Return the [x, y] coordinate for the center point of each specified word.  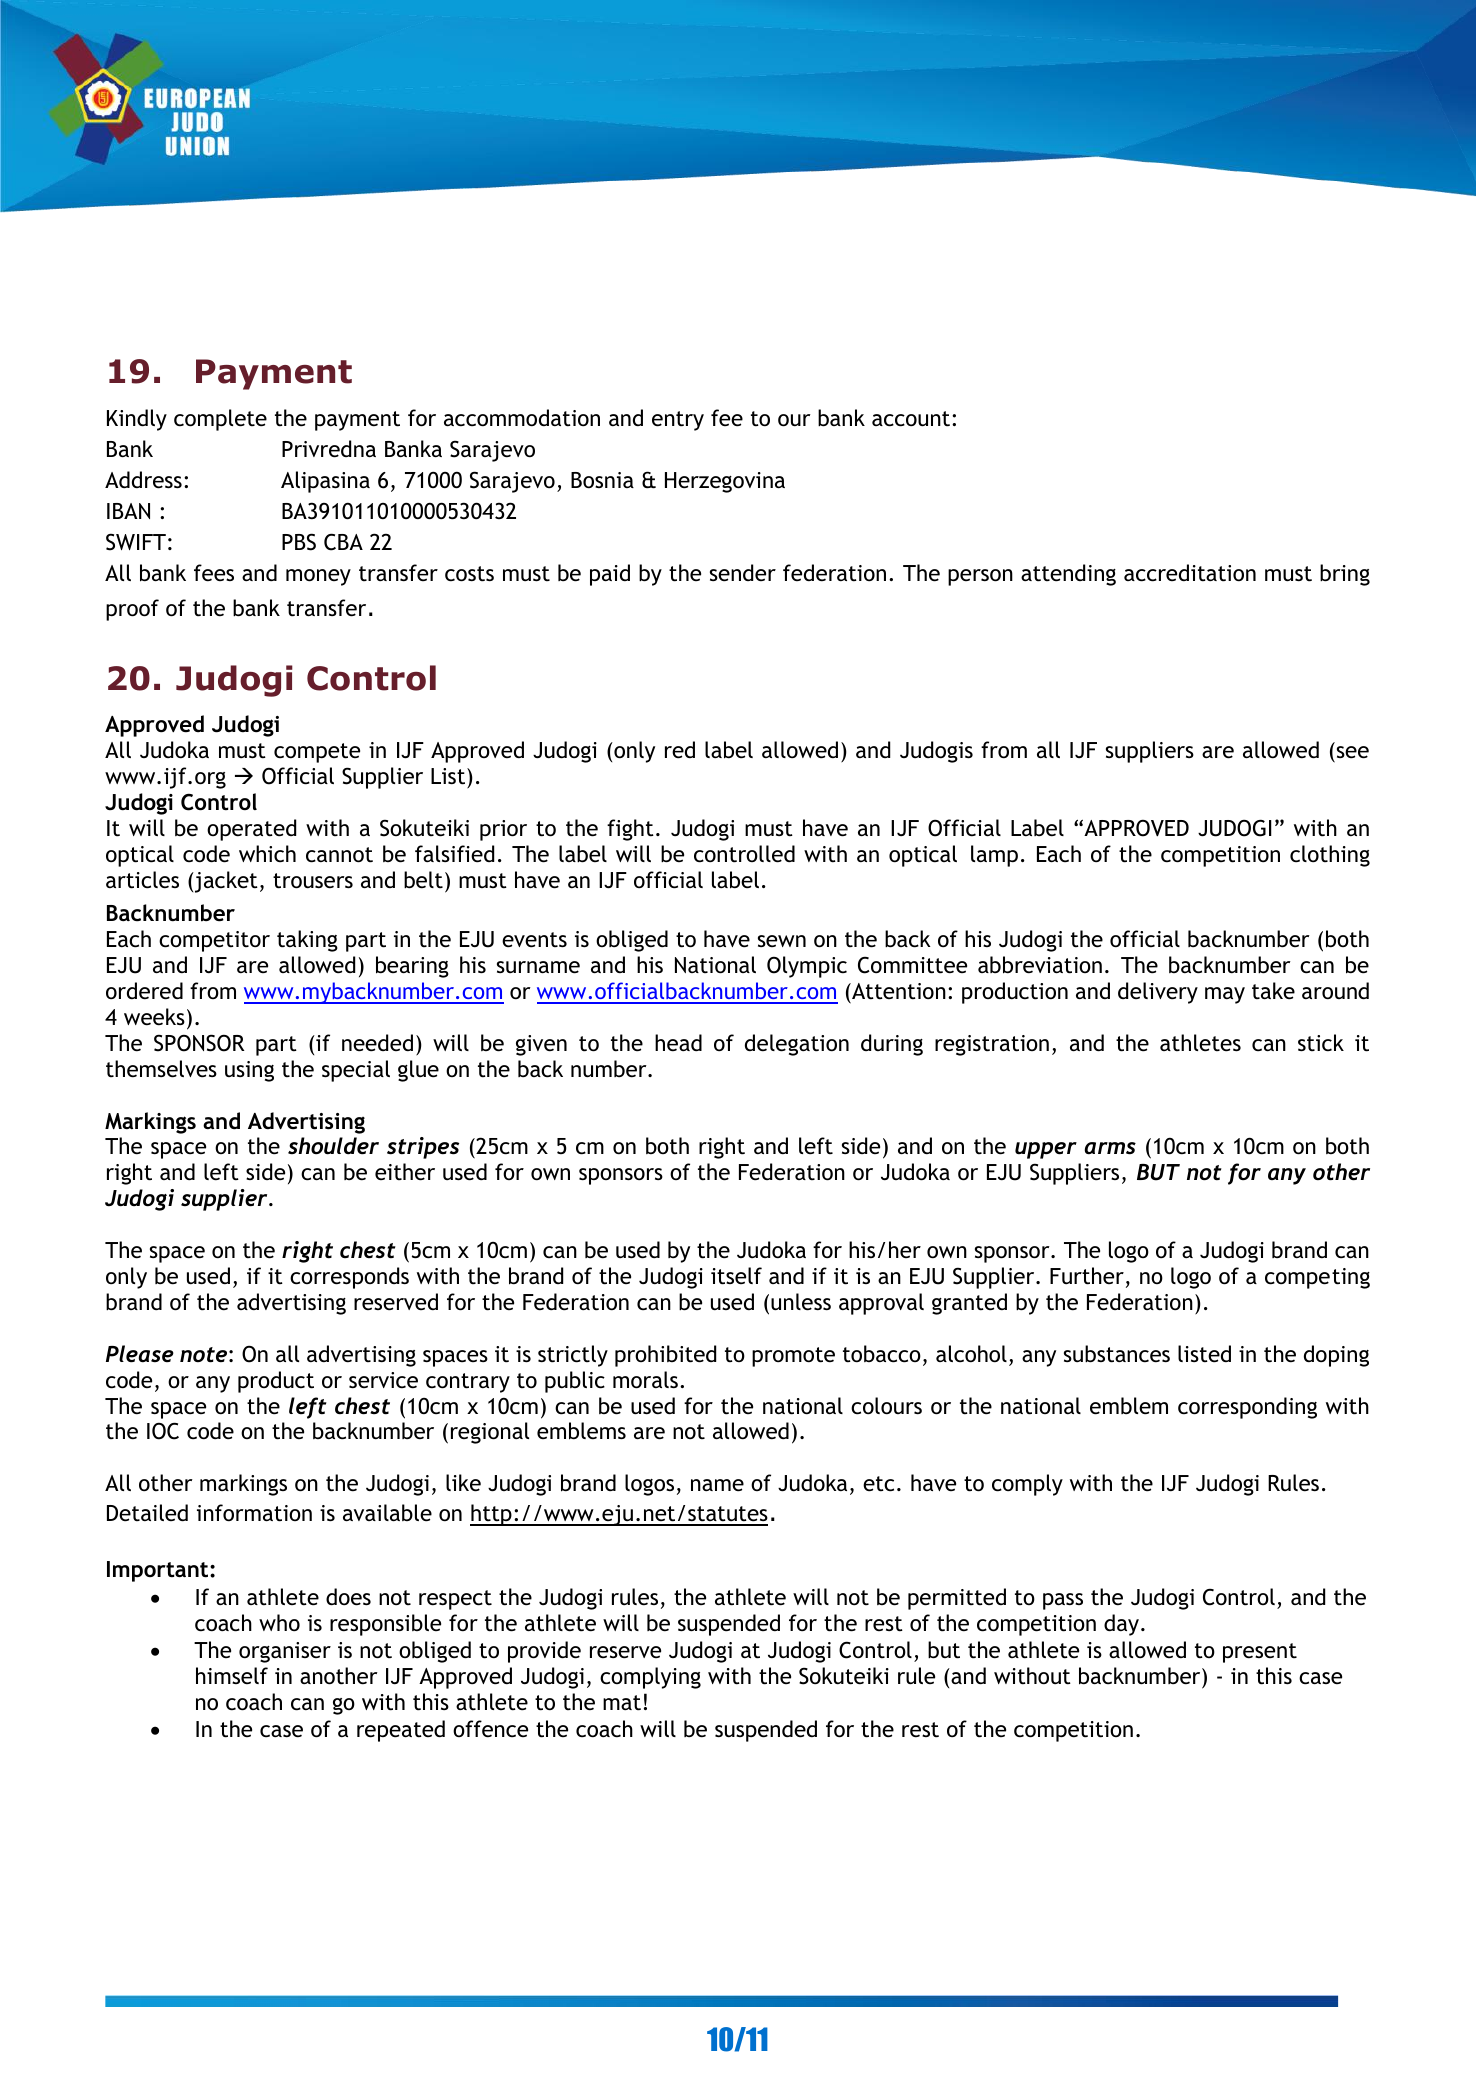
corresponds [349, 1278]
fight [630, 830]
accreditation [1190, 573]
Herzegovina [725, 482]
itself [736, 1276]
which [267, 854]
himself [232, 1675]
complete [220, 420]
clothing [1330, 856]
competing [1317, 1278]
